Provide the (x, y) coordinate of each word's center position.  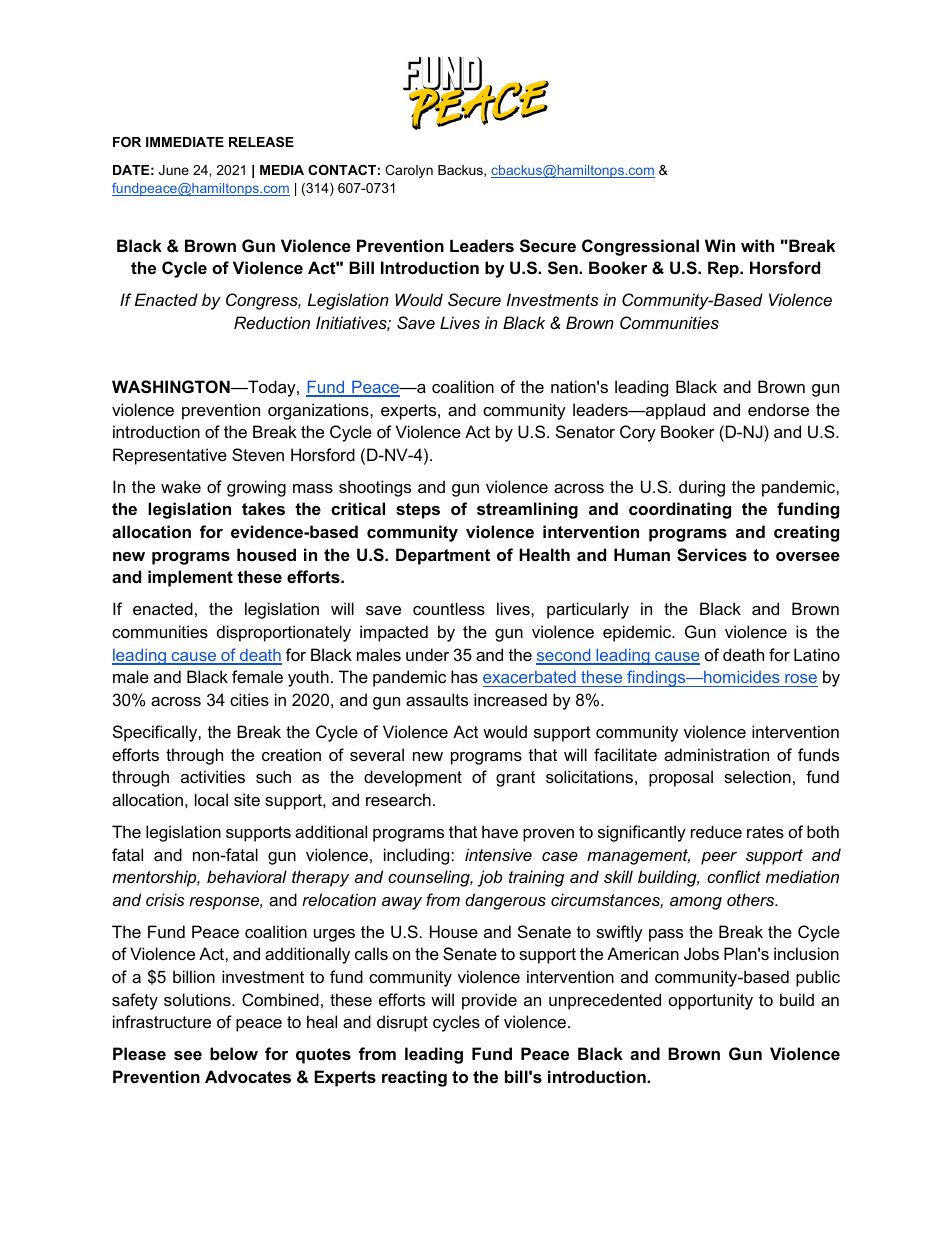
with (757, 245)
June (174, 170)
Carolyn (409, 171)
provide (489, 1001)
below (234, 1053)
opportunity (711, 1001)
